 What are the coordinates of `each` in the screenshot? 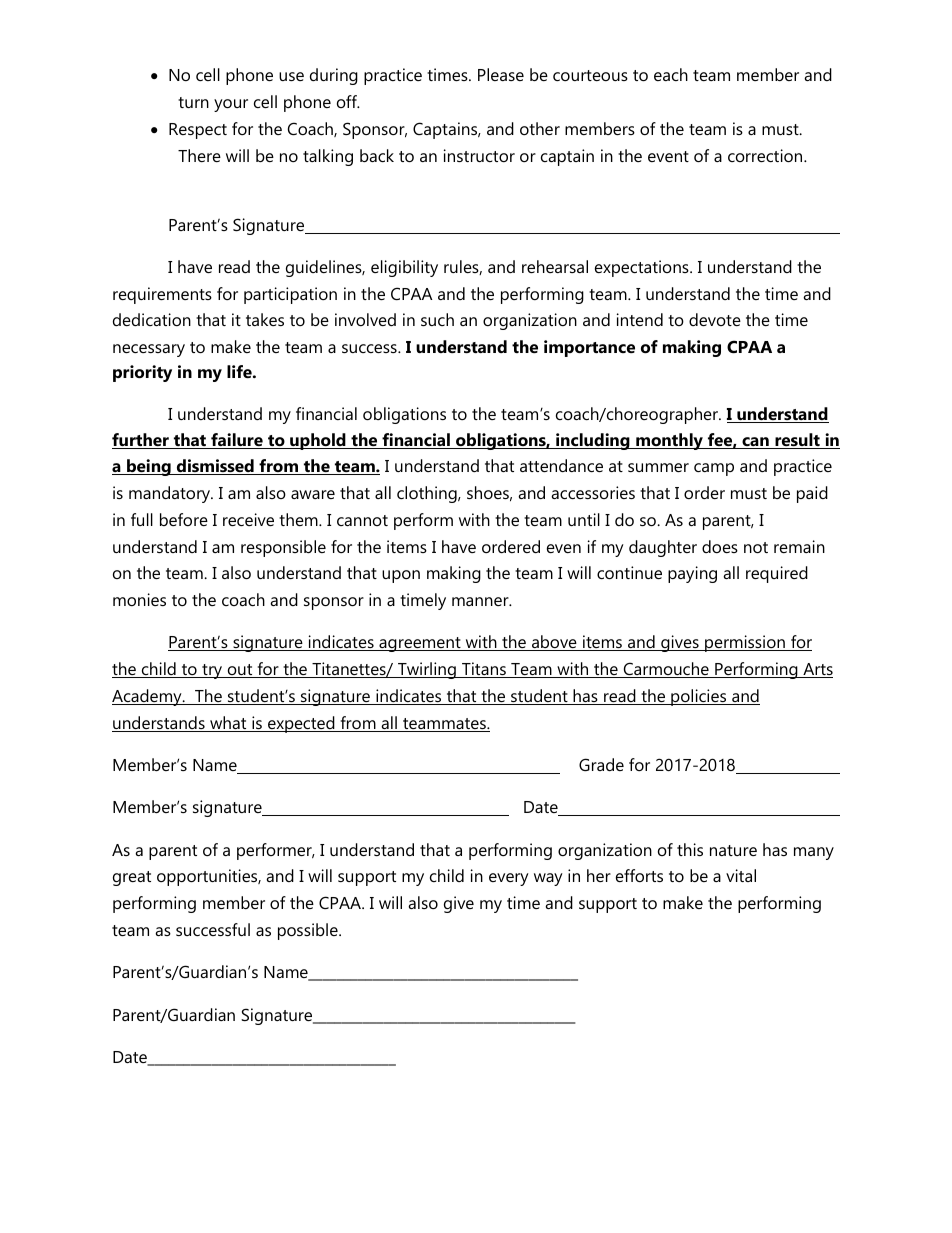 It's located at (671, 74).
